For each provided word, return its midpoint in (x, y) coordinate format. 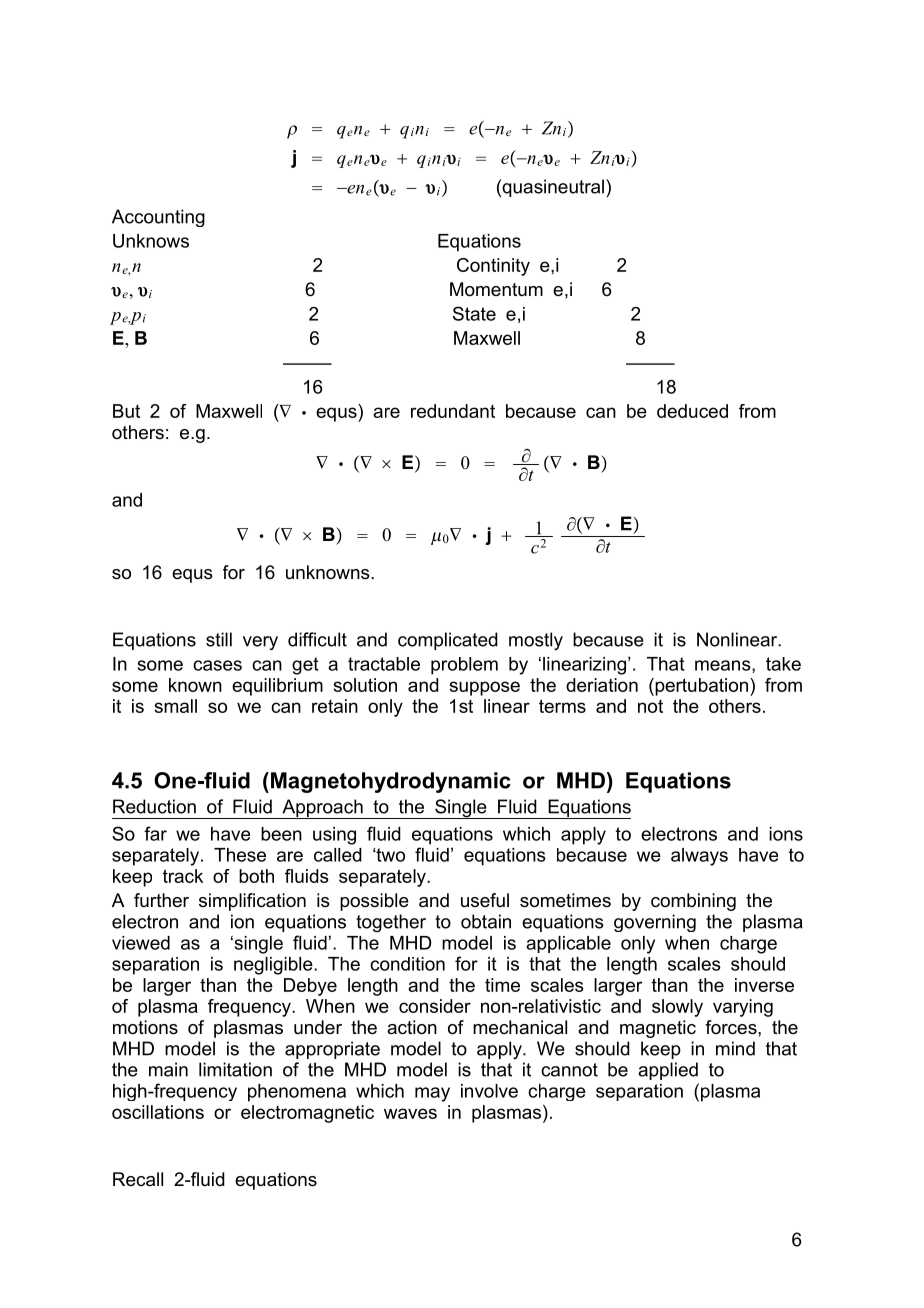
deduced (692, 411)
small (175, 706)
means (724, 665)
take (783, 664)
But (126, 411)
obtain (486, 921)
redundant (453, 411)
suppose (484, 688)
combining (693, 902)
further (161, 900)
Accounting (158, 218)
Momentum (496, 289)
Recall (138, 1179)
